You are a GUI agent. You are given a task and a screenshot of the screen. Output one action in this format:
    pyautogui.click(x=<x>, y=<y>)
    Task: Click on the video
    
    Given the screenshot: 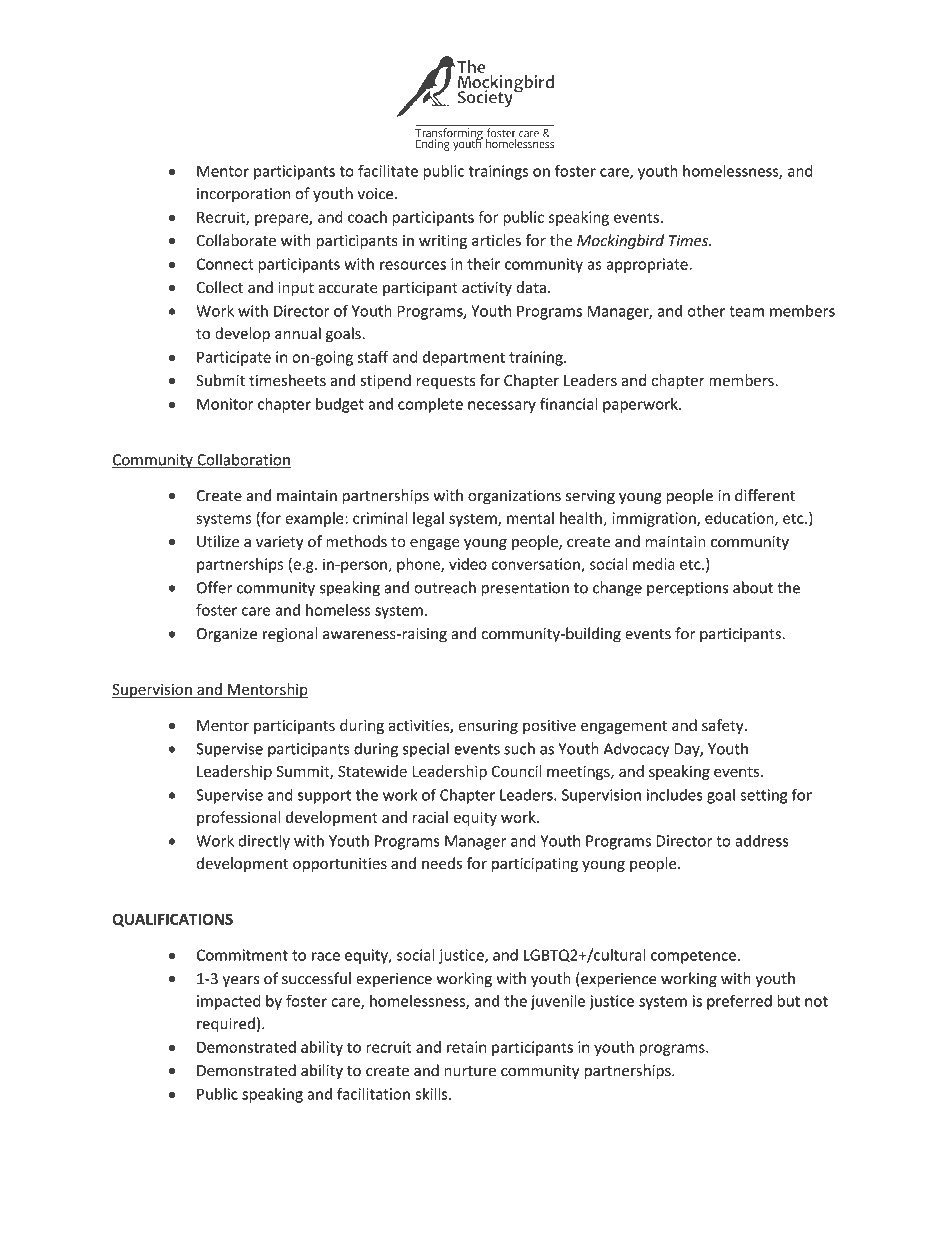 What is the action you would take?
    pyautogui.click(x=468, y=564)
